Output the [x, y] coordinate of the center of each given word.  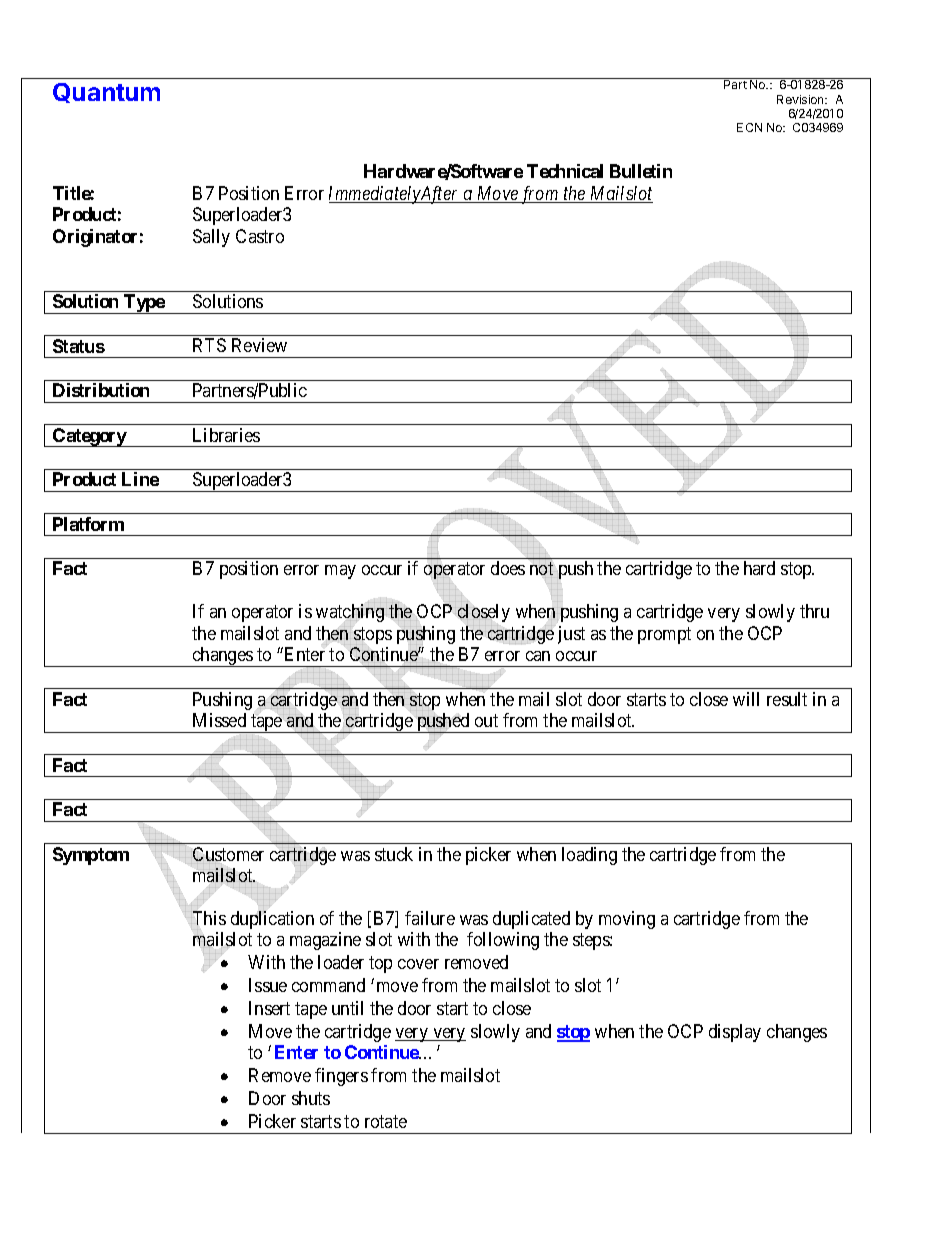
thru [814, 611]
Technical [565, 171]
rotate [386, 1121]
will [746, 699]
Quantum [106, 93]
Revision [801, 99]
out [486, 720]
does [508, 568]
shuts [311, 1098]
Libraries [226, 435]
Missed [219, 720]
